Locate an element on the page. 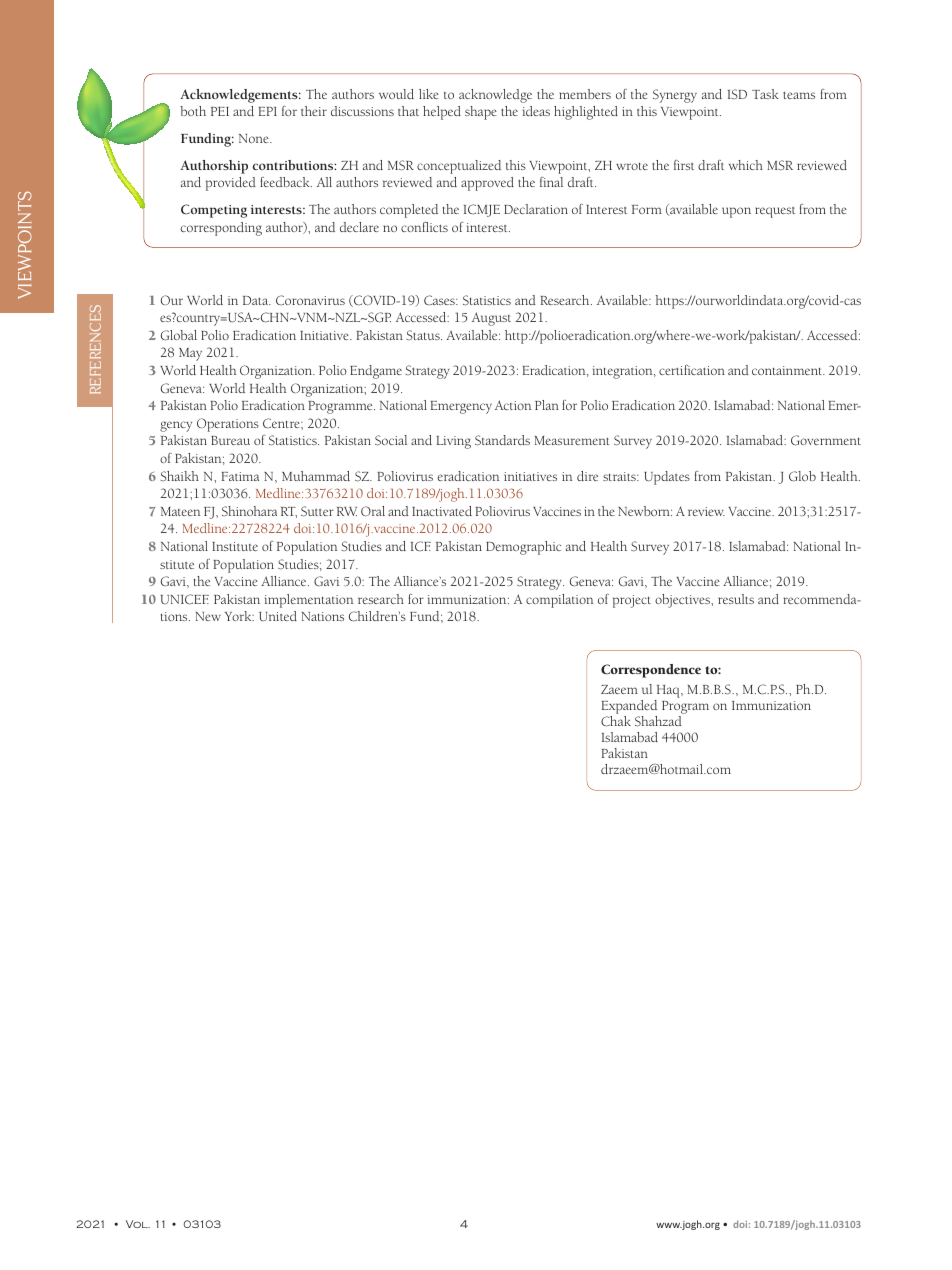  Action is located at coordinates (513, 405).
